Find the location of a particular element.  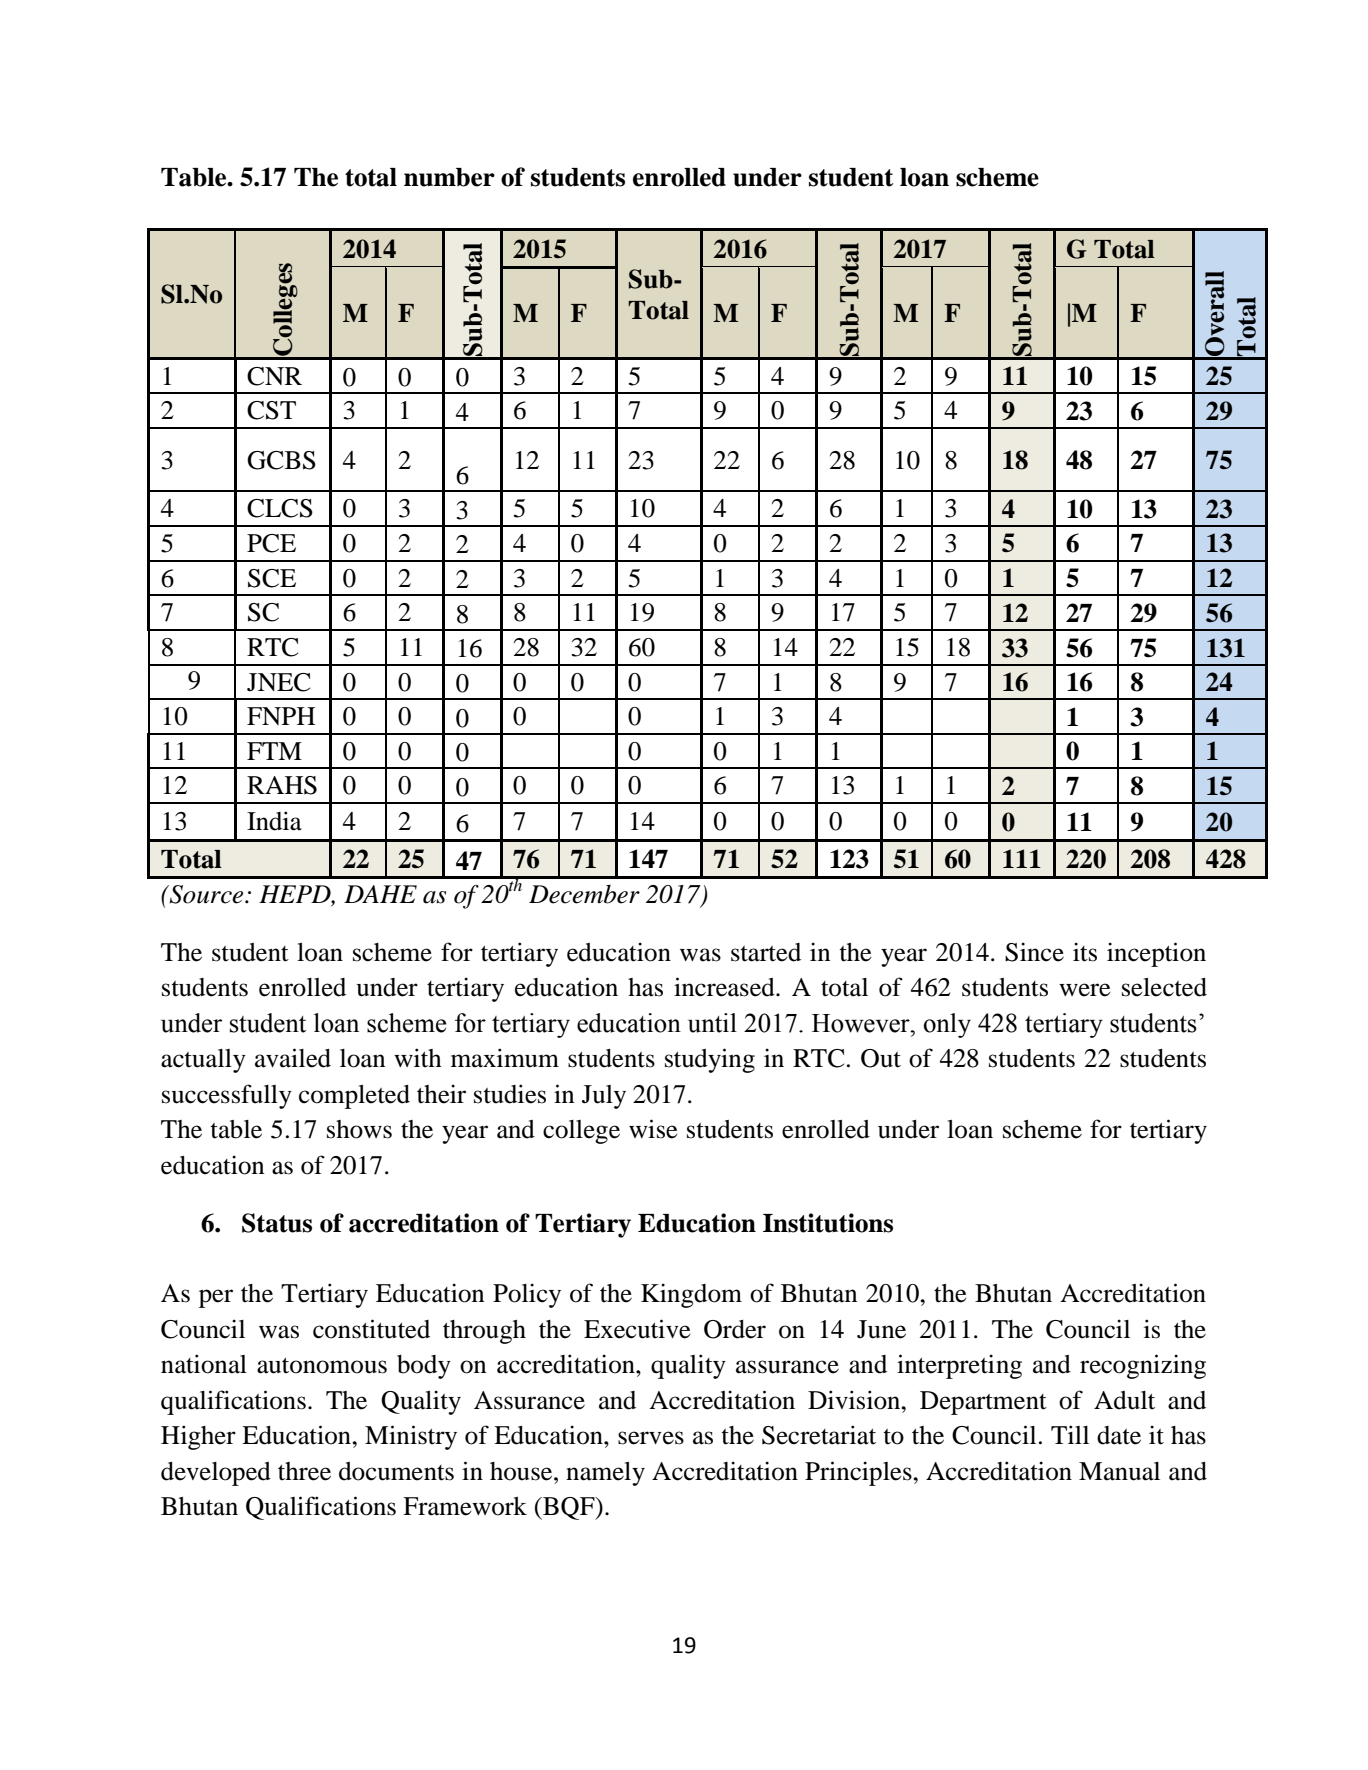

CNR is located at coordinates (274, 376).
